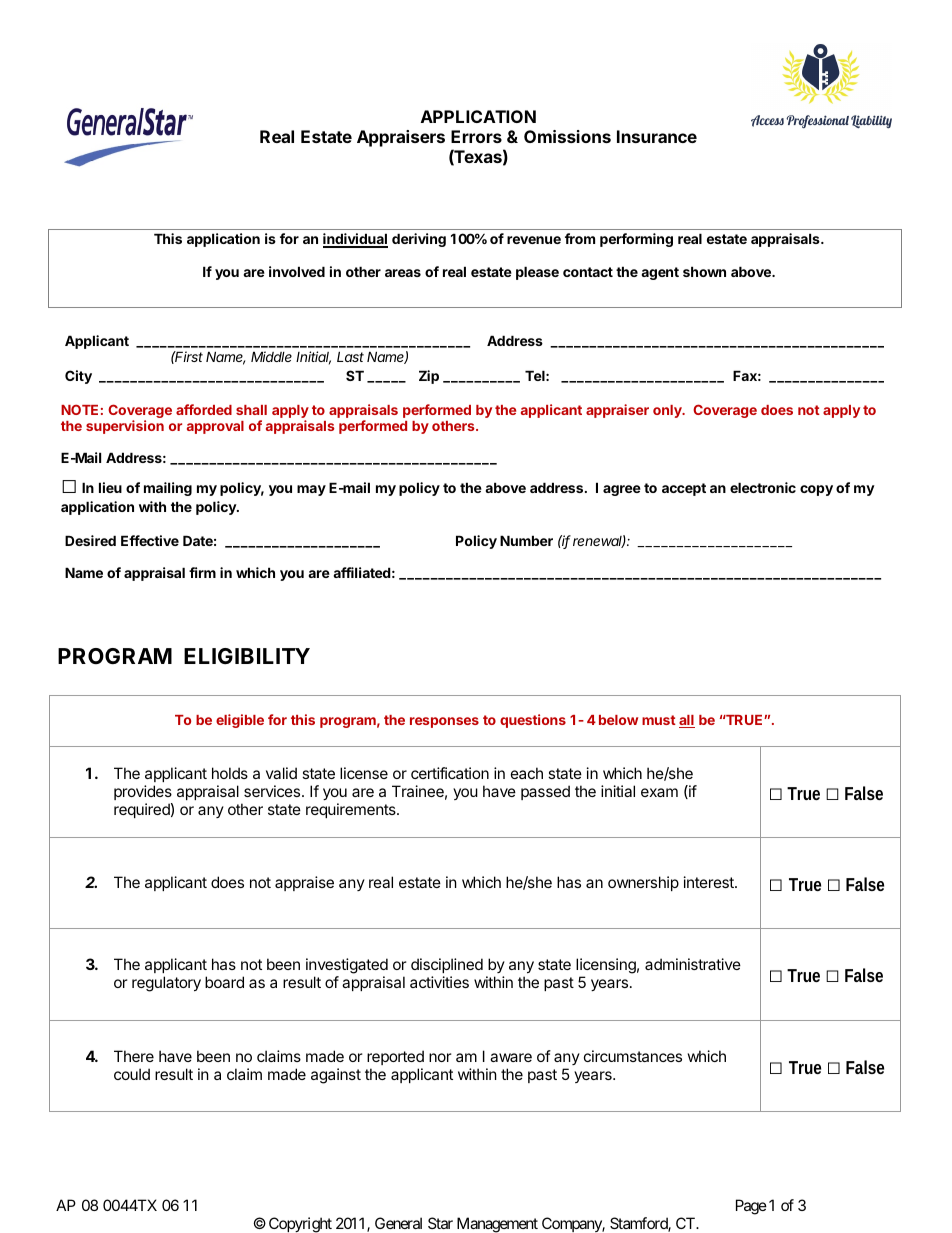  Describe the element at coordinates (311, 490) in the document. I see `may` at that location.
